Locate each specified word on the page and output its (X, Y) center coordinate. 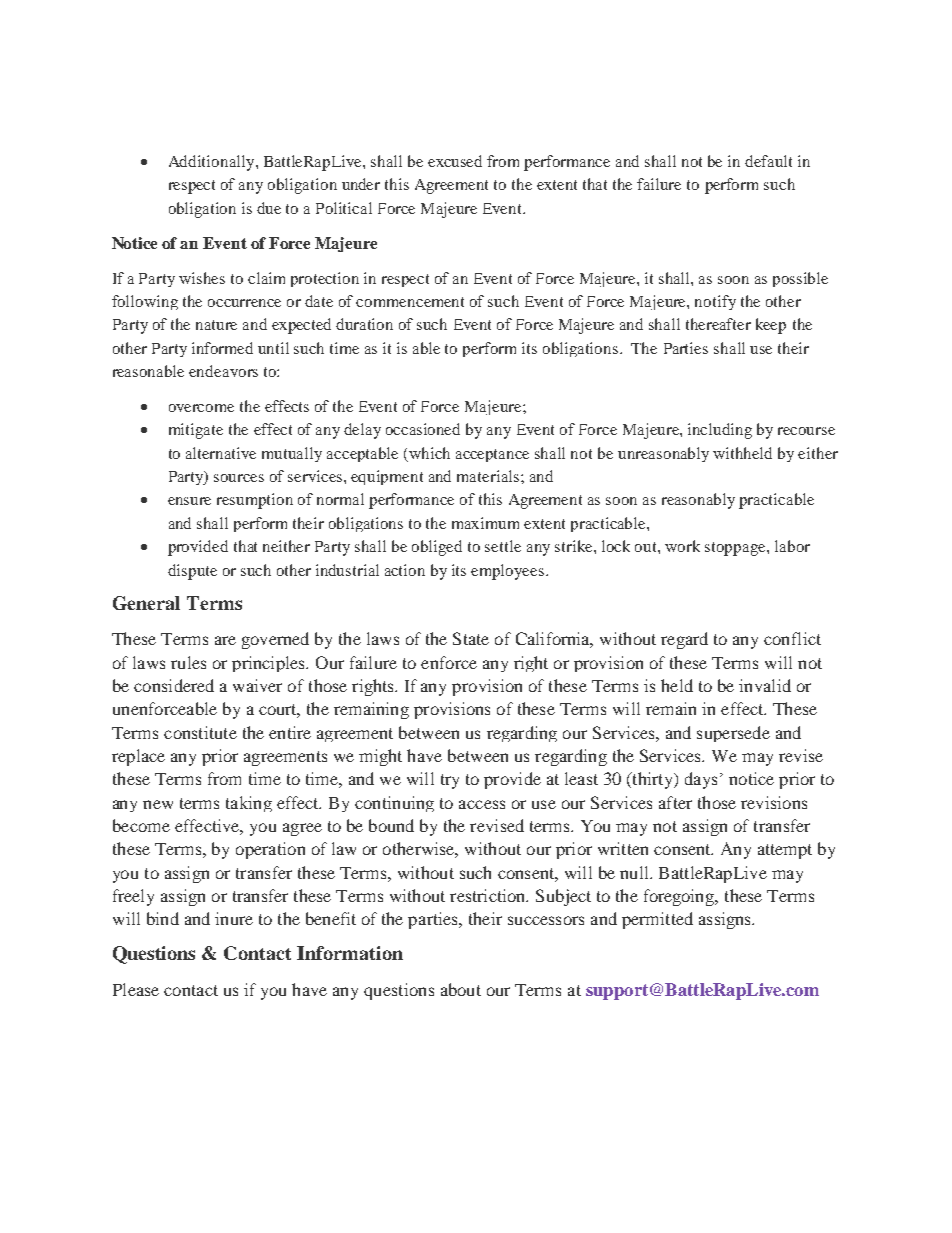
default (768, 161)
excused (455, 161)
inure (234, 918)
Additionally (213, 163)
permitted (657, 920)
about (461, 989)
